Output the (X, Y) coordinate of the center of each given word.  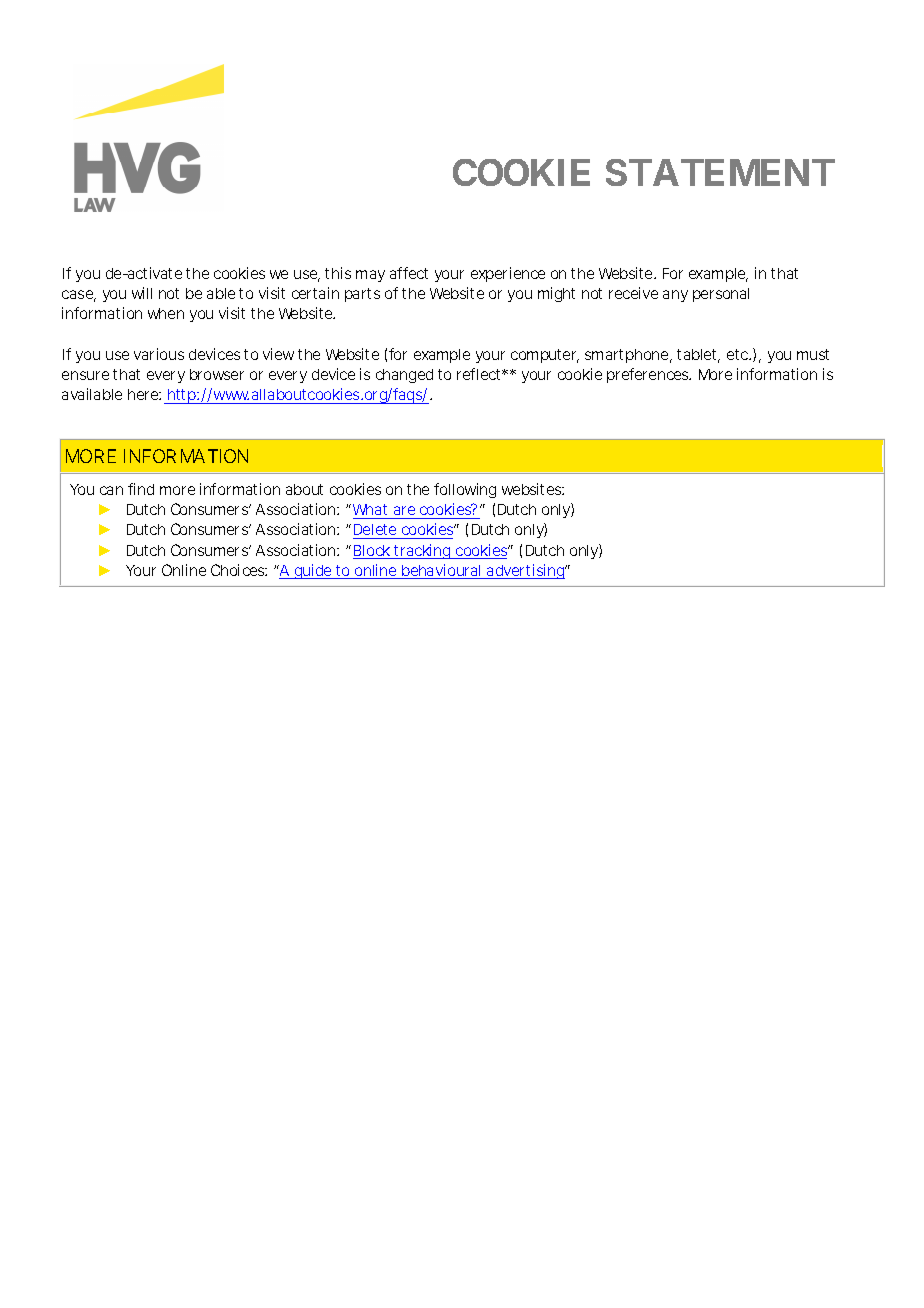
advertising (526, 571)
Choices (239, 570)
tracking (423, 551)
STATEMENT (719, 172)
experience (508, 274)
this (338, 273)
